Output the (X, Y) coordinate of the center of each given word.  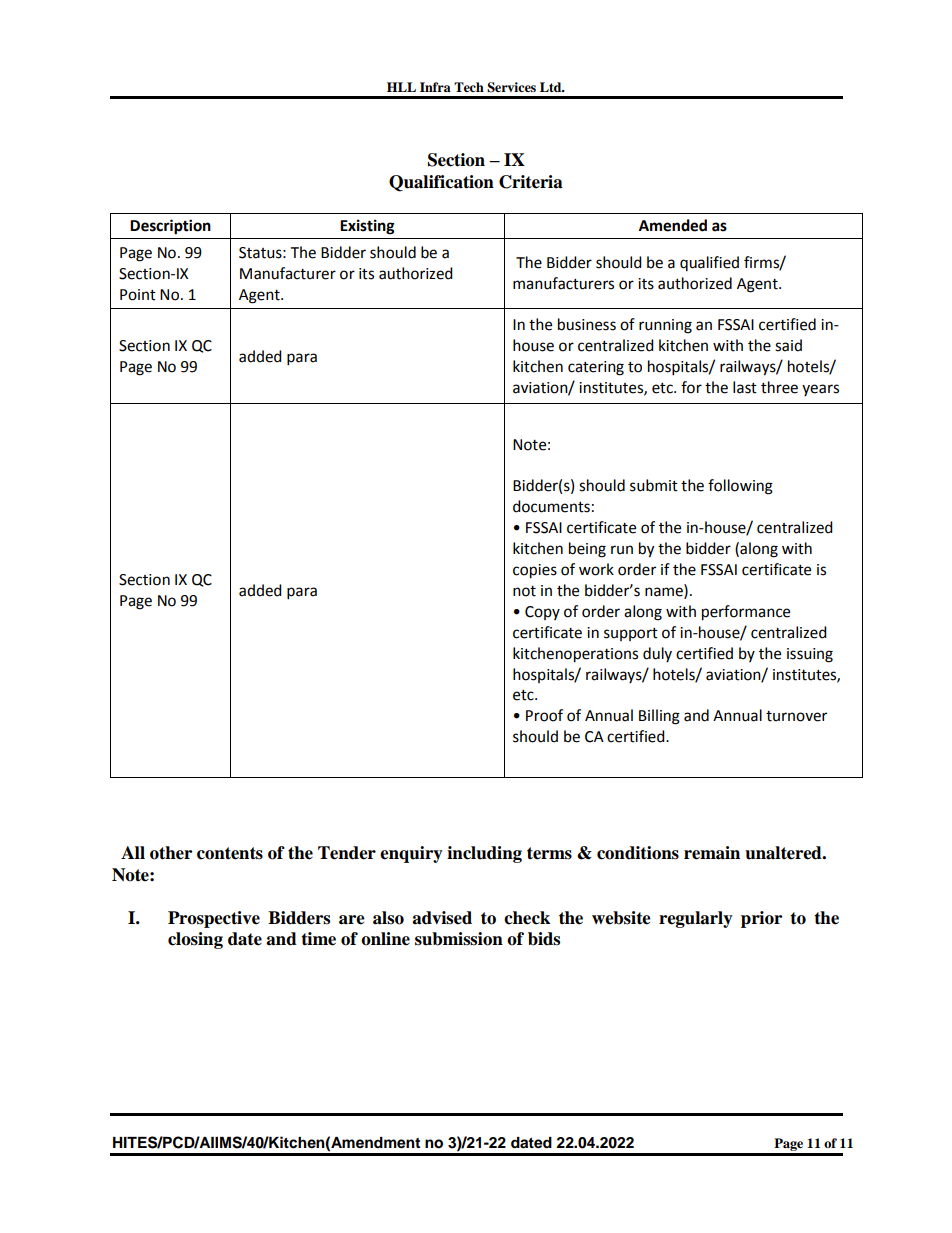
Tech (469, 87)
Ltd (552, 87)
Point (138, 295)
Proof (544, 715)
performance (746, 613)
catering (596, 368)
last (745, 387)
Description (170, 227)
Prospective (214, 919)
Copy (542, 613)
